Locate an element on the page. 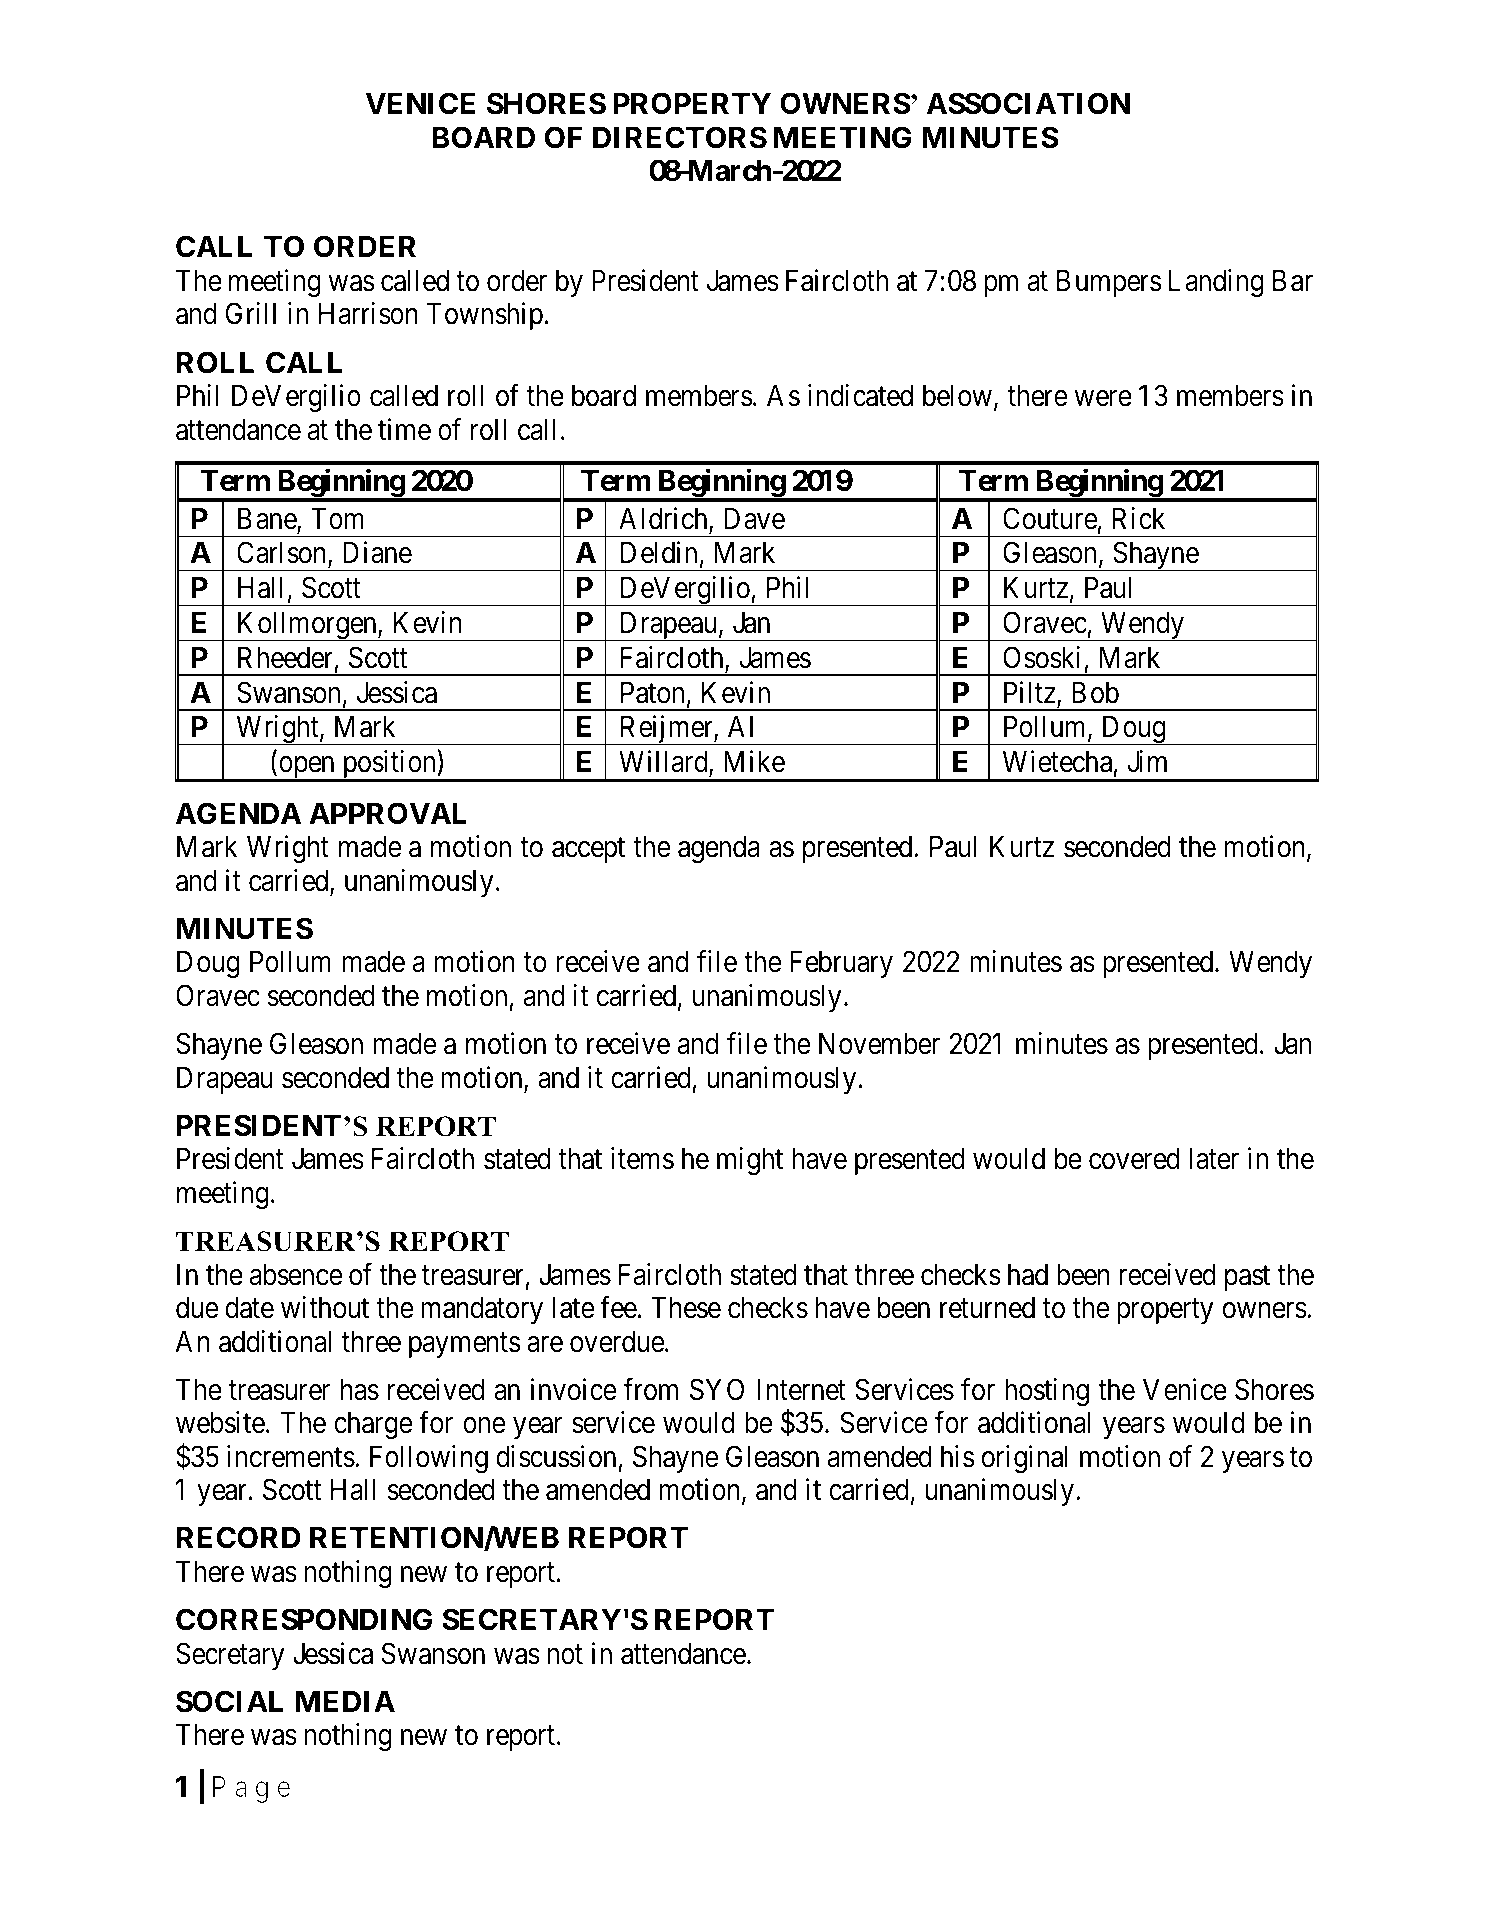 Image resolution: width=1488 pixels, height=1925 pixels. Landing is located at coordinates (1216, 283).
